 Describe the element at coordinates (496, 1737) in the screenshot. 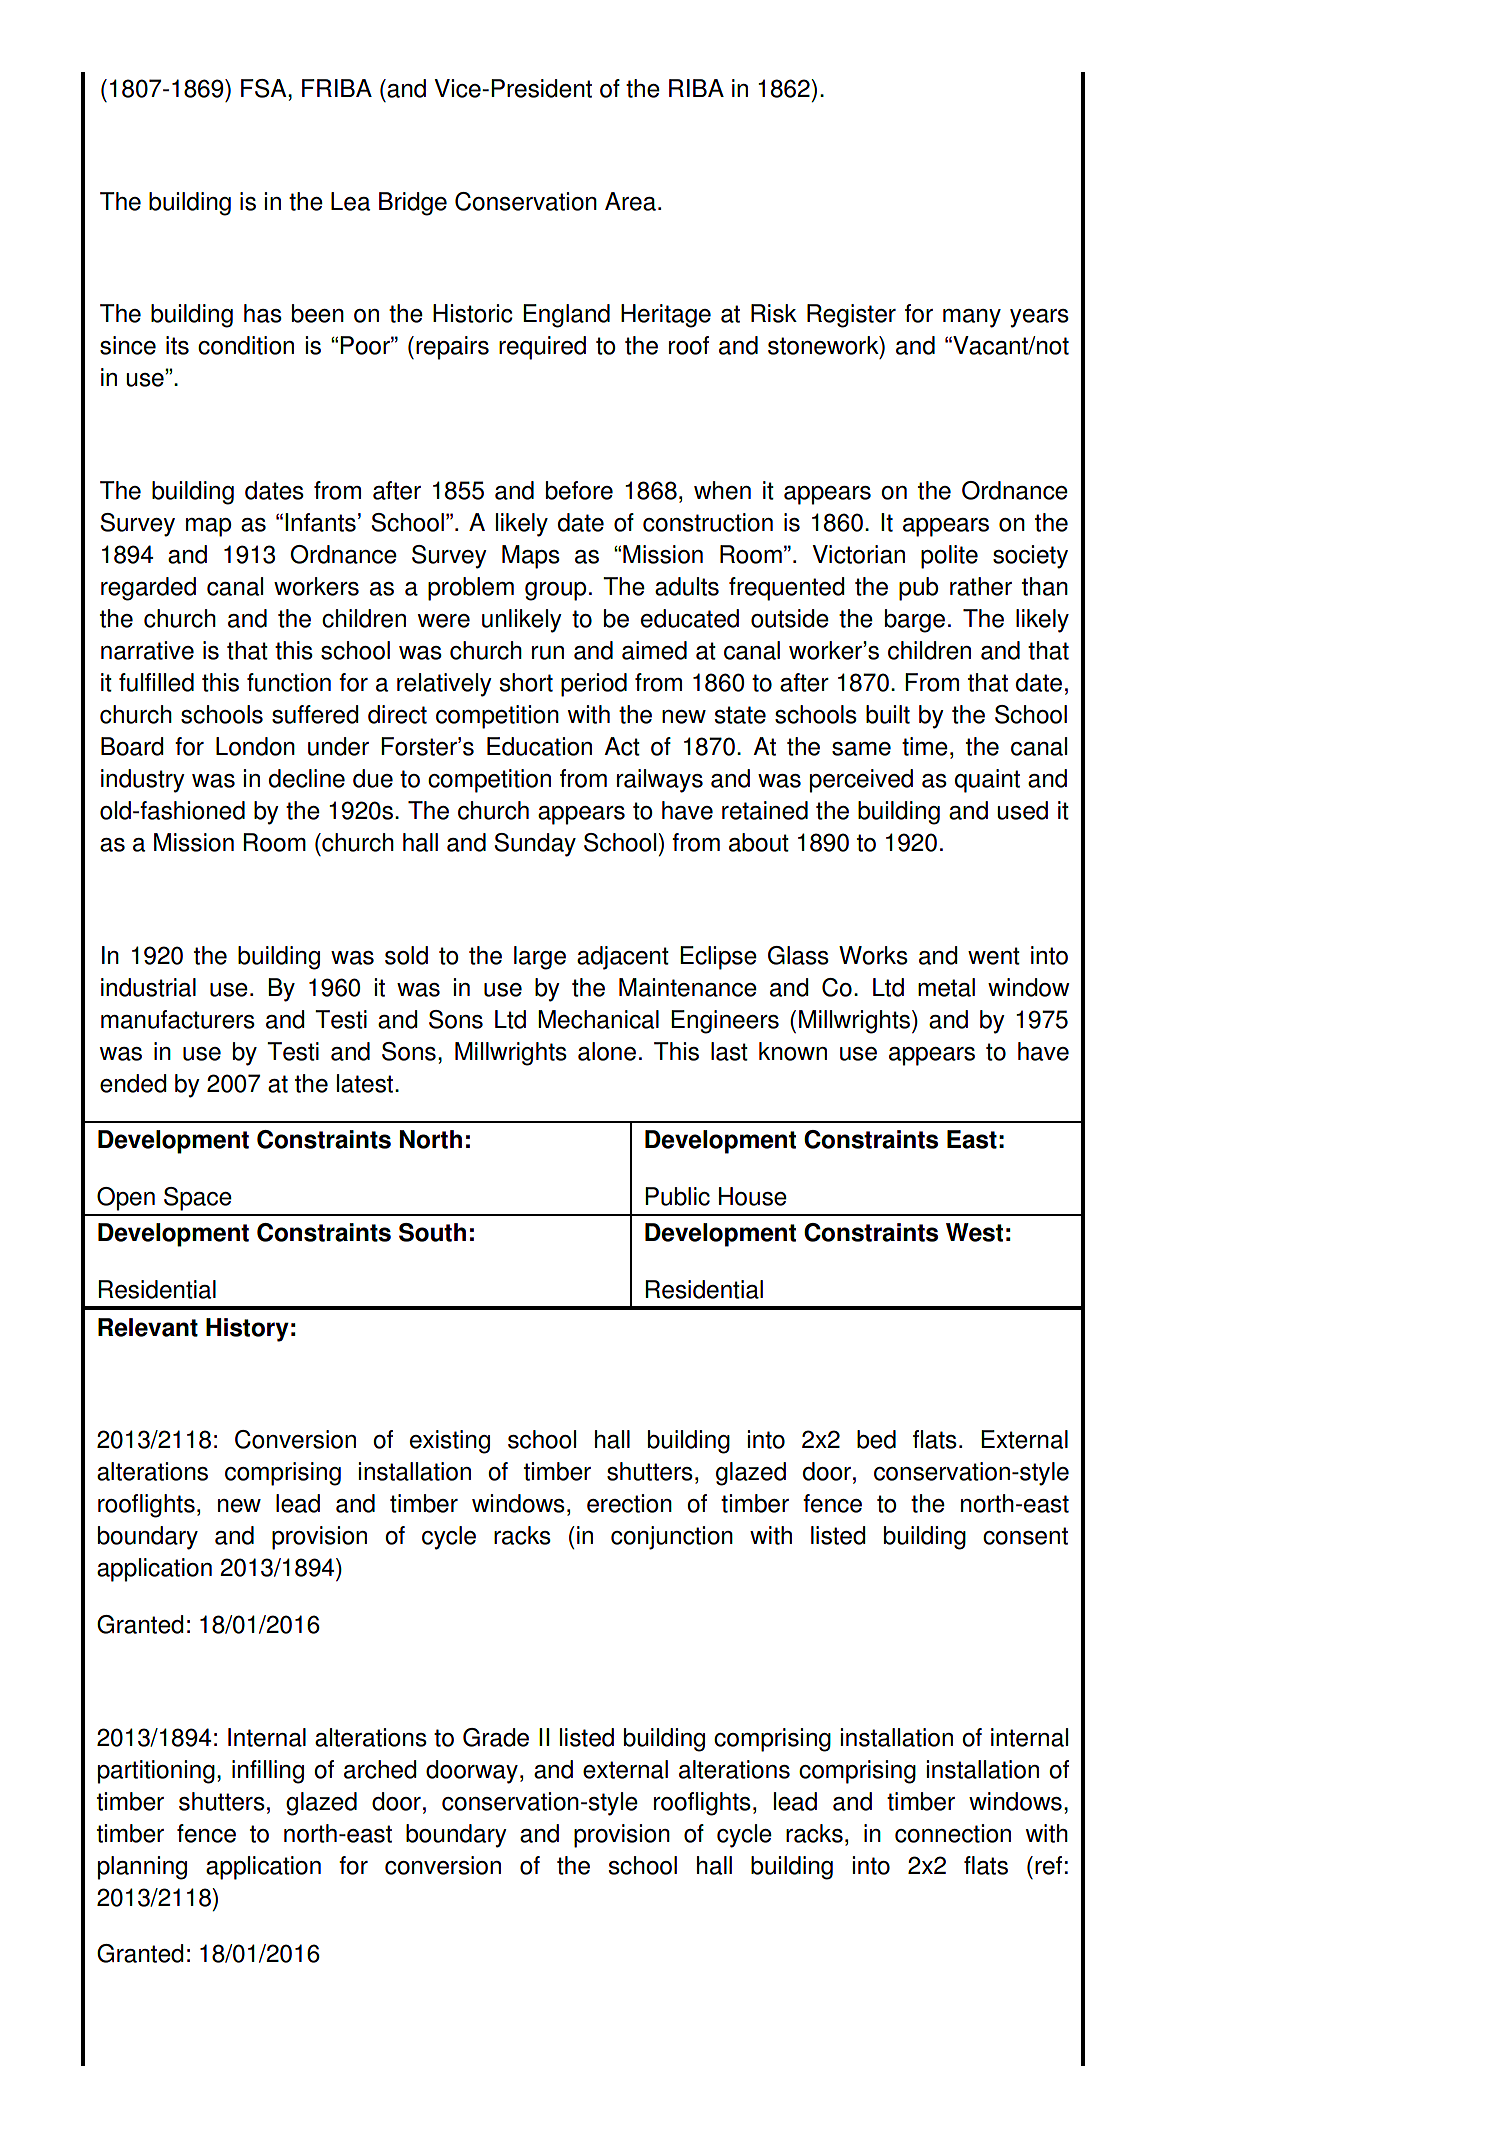

I see `Grade` at that location.
